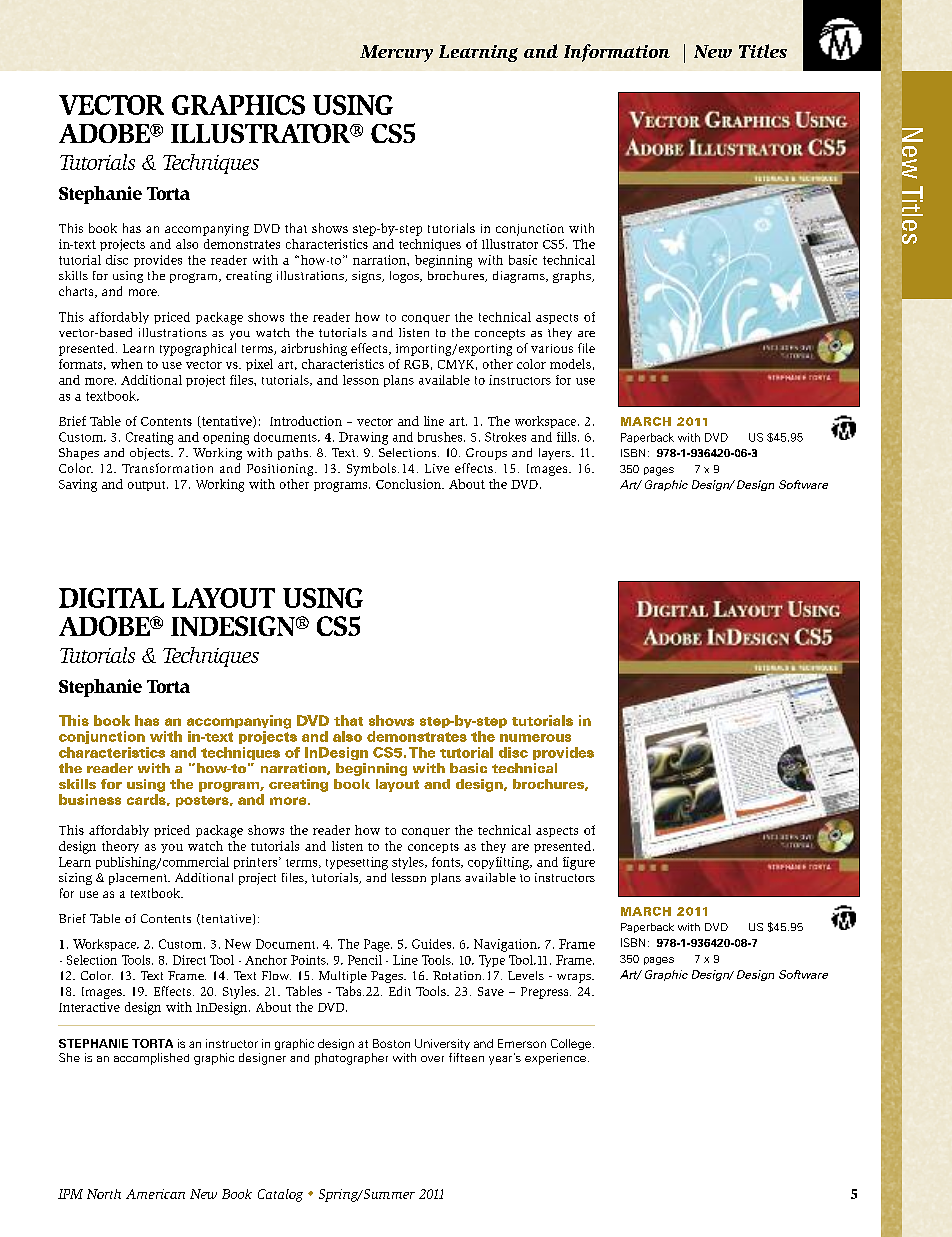 The height and width of the image is (1237, 952). I want to click on Mercury, so click(396, 53).
